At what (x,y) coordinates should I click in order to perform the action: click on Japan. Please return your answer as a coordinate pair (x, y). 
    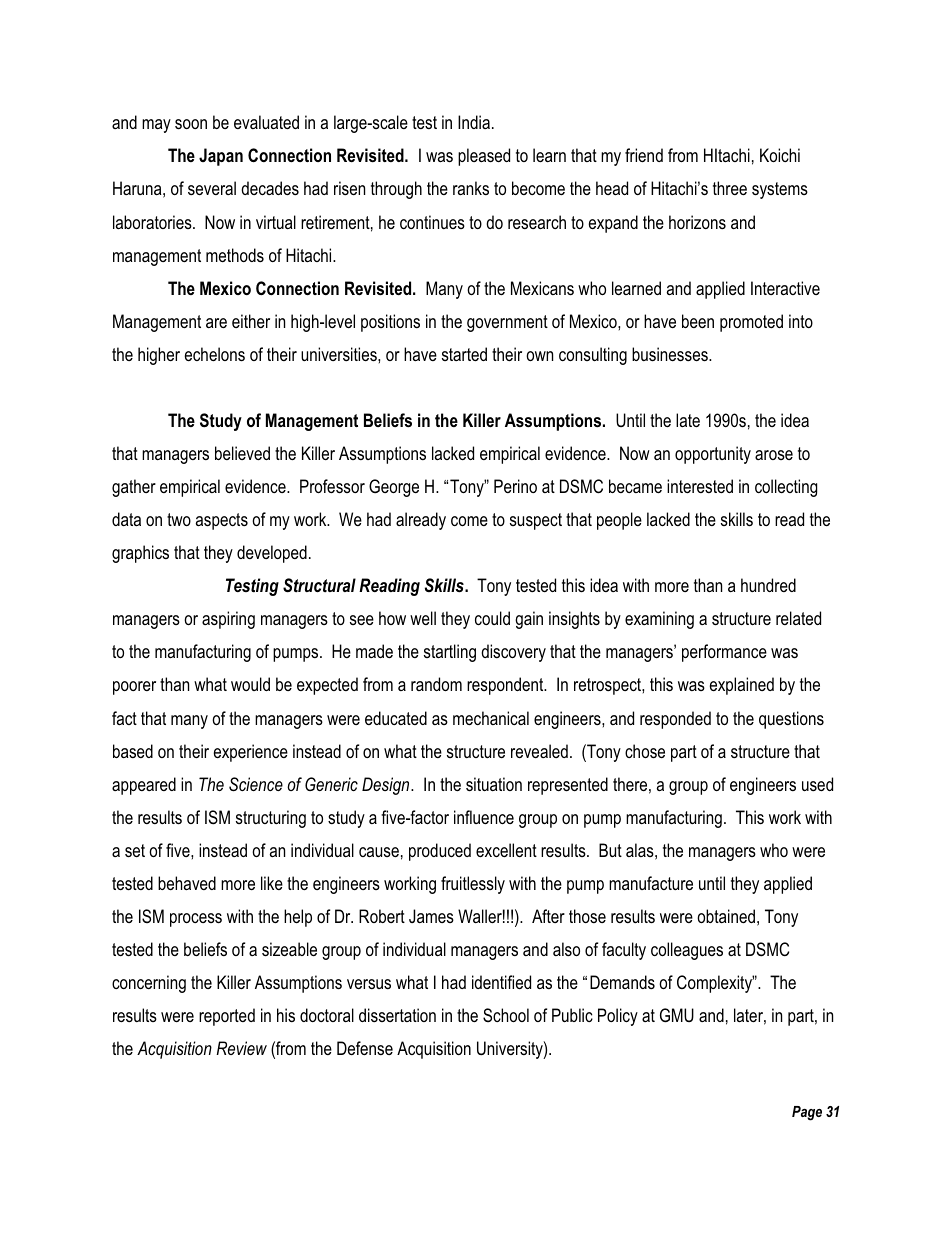
    Looking at the image, I should click on (221, 157).
